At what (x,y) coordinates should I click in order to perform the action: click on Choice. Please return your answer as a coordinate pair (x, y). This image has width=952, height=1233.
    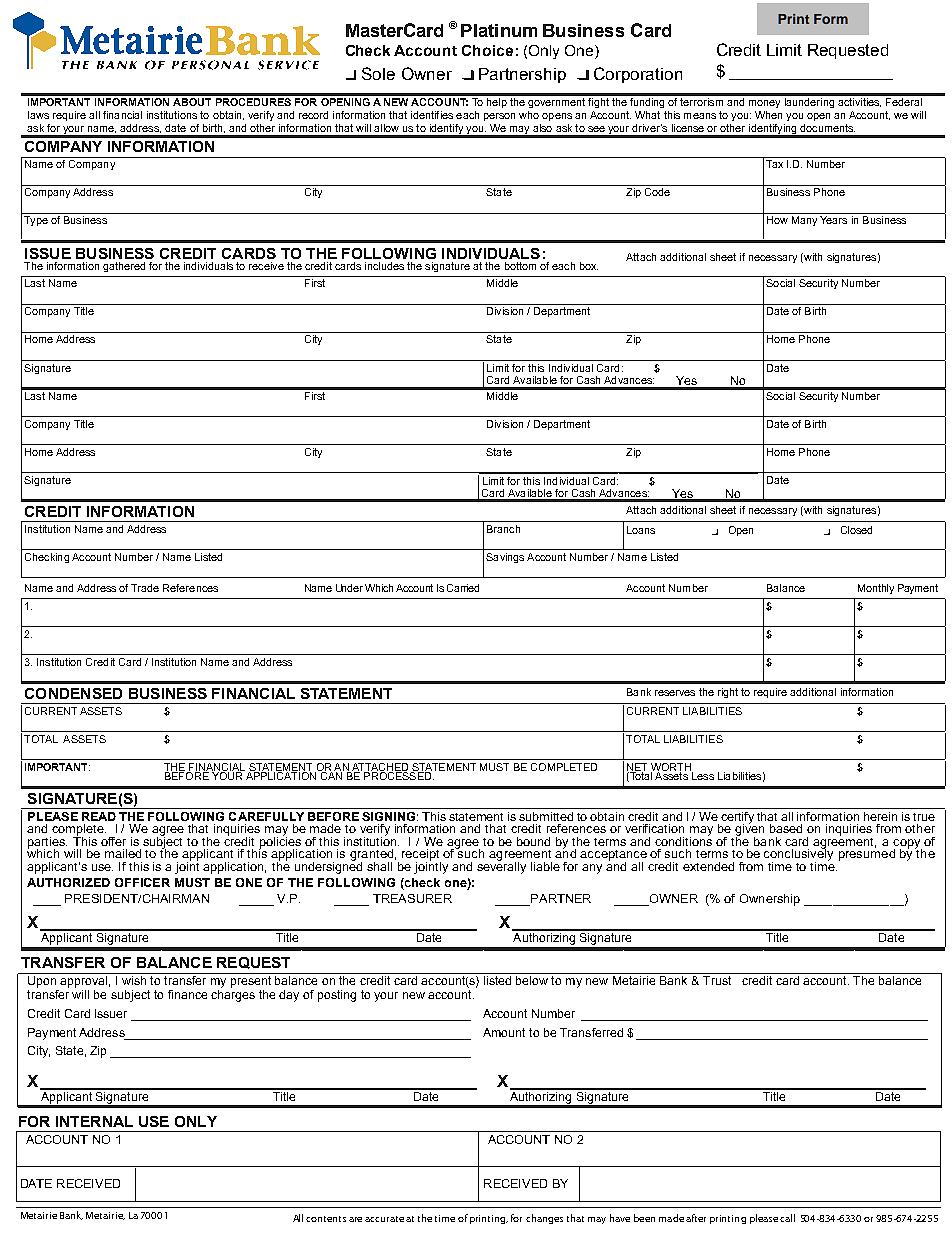
    Looking at the image, I should click on (487, 50).
